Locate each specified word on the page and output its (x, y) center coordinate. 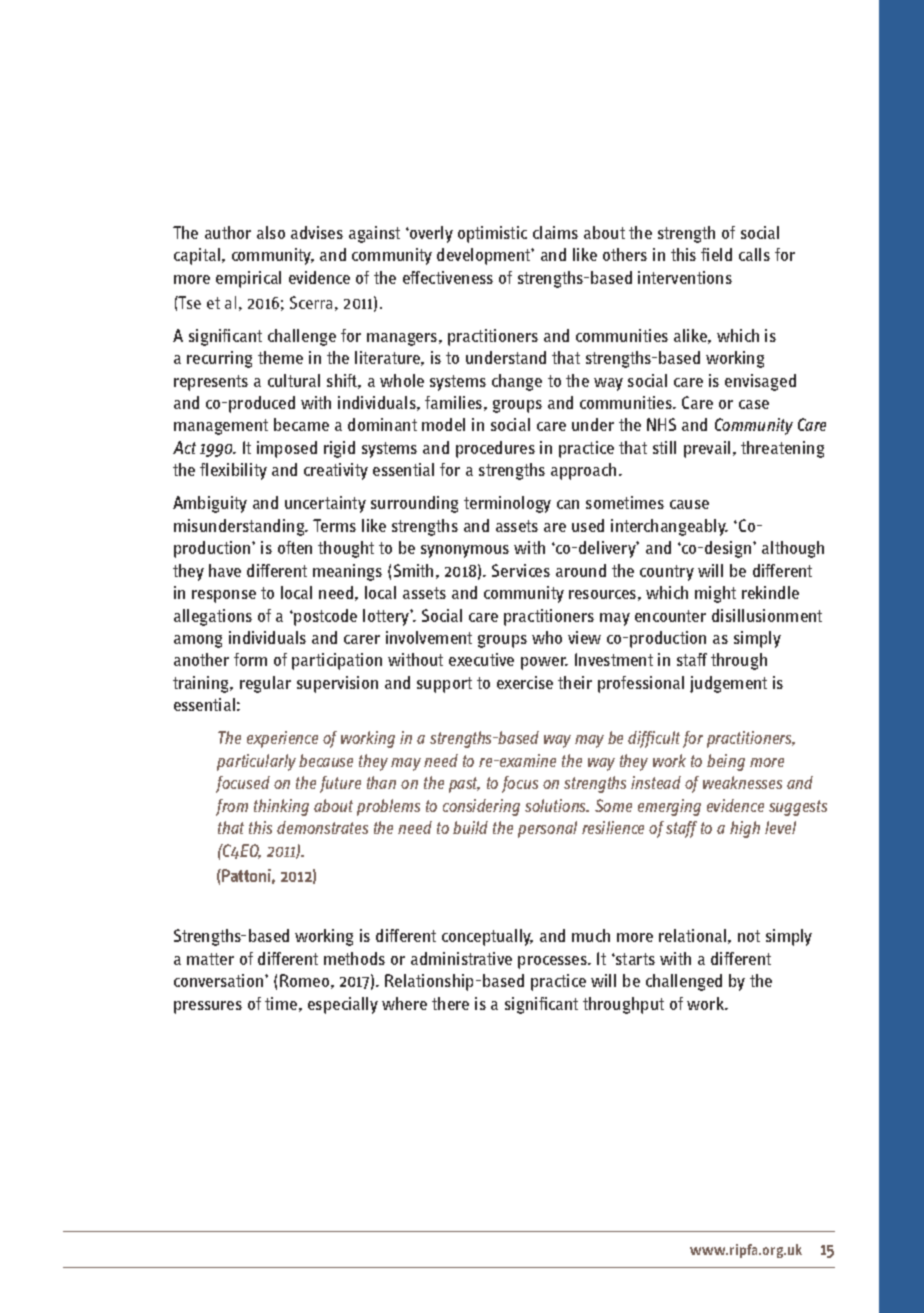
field (716, 254)
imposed (287, 449)
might (715, 594)
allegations (213, 617)
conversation (220, 980)
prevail (707, 449)
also (271, 232)
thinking (281, 807)
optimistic (492, 234)
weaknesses (742, 782)
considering (481, 807)
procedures (495, 449)
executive (481, 659)
